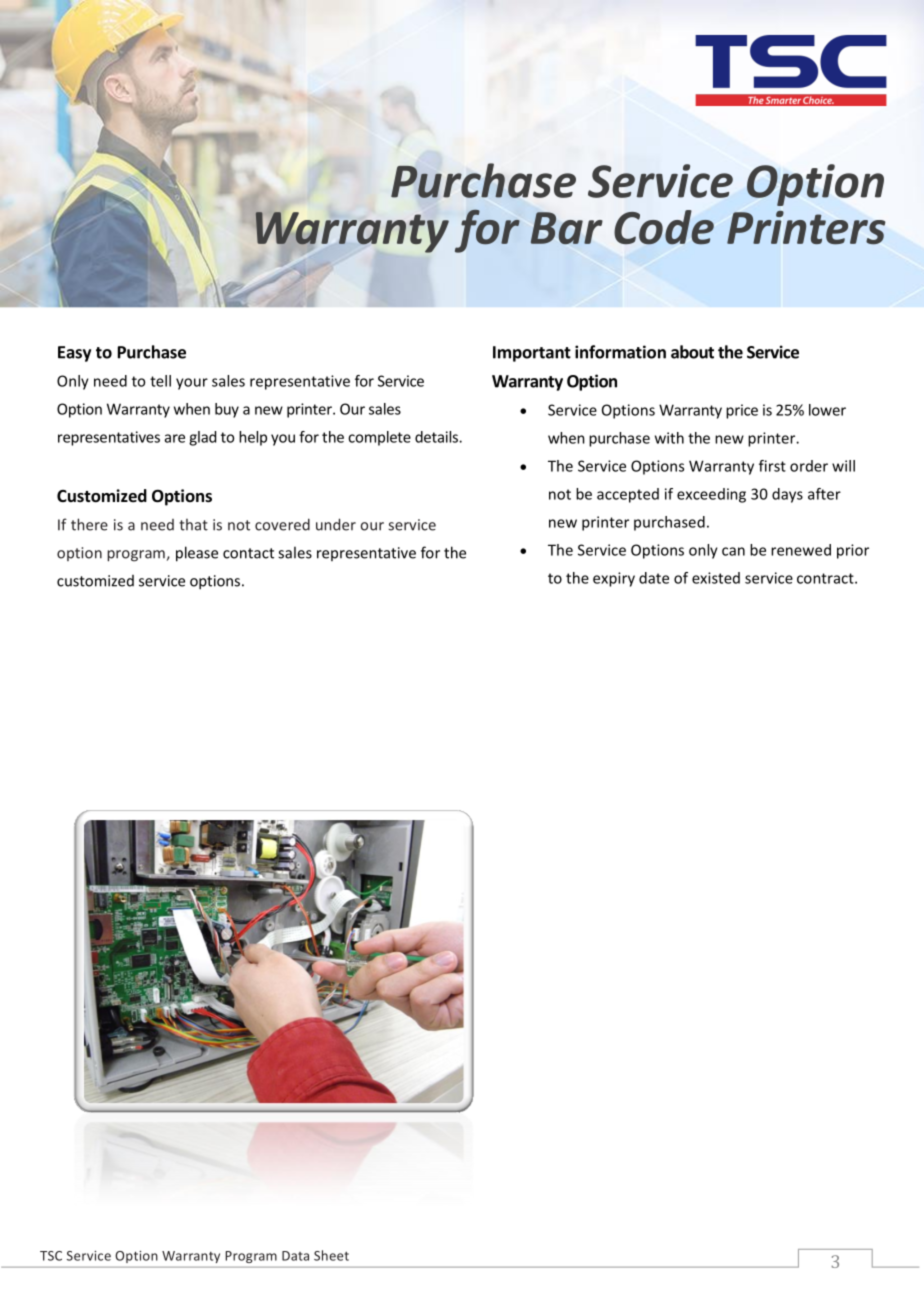 The height and width of the screenshot is (1308, 924). What do you see at coordinates (295, 1256) in the screenshot?
I see `Data` at bounding box center [295, 1256].
